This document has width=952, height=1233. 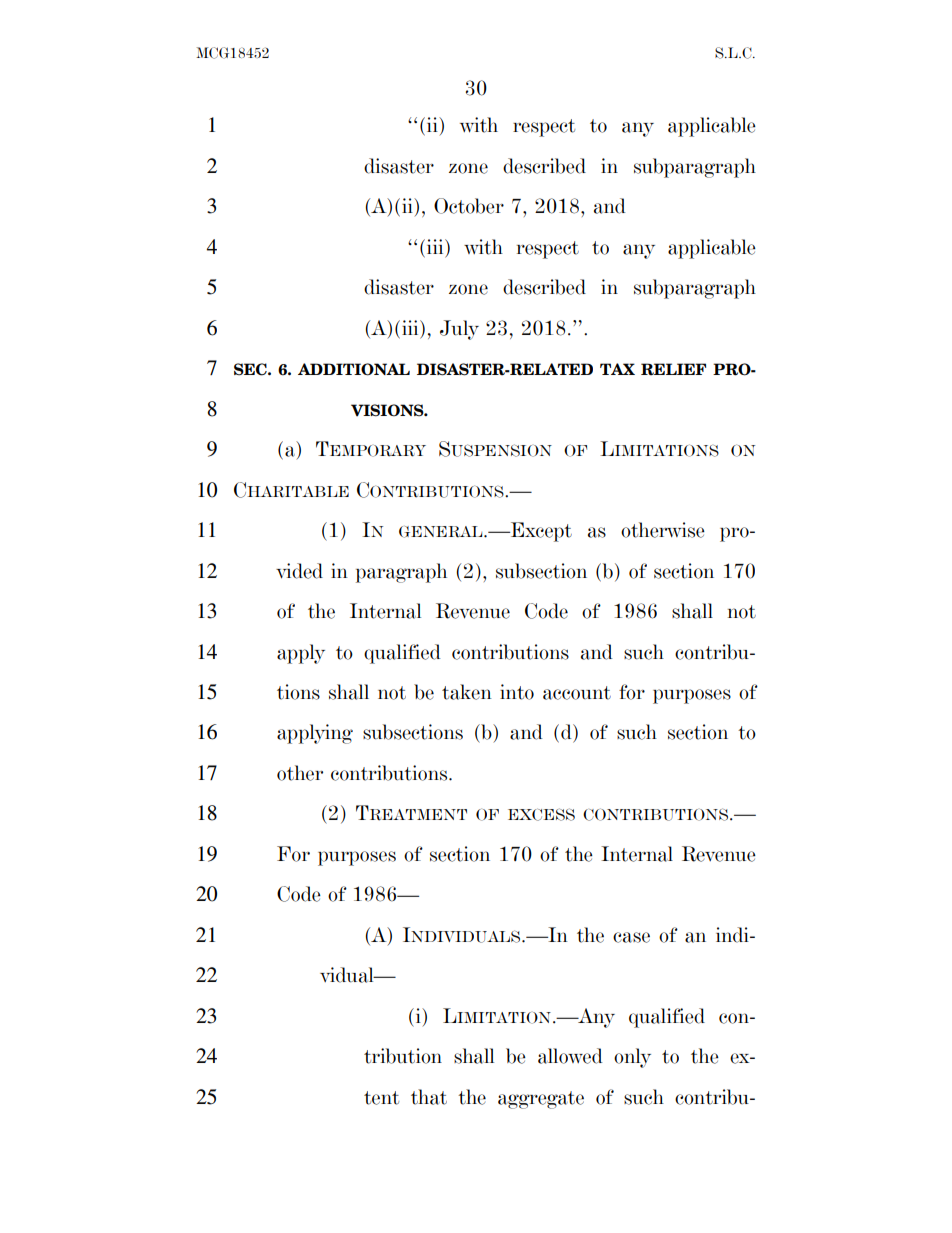 I want to click on that, so click(x=429, y=1097).
